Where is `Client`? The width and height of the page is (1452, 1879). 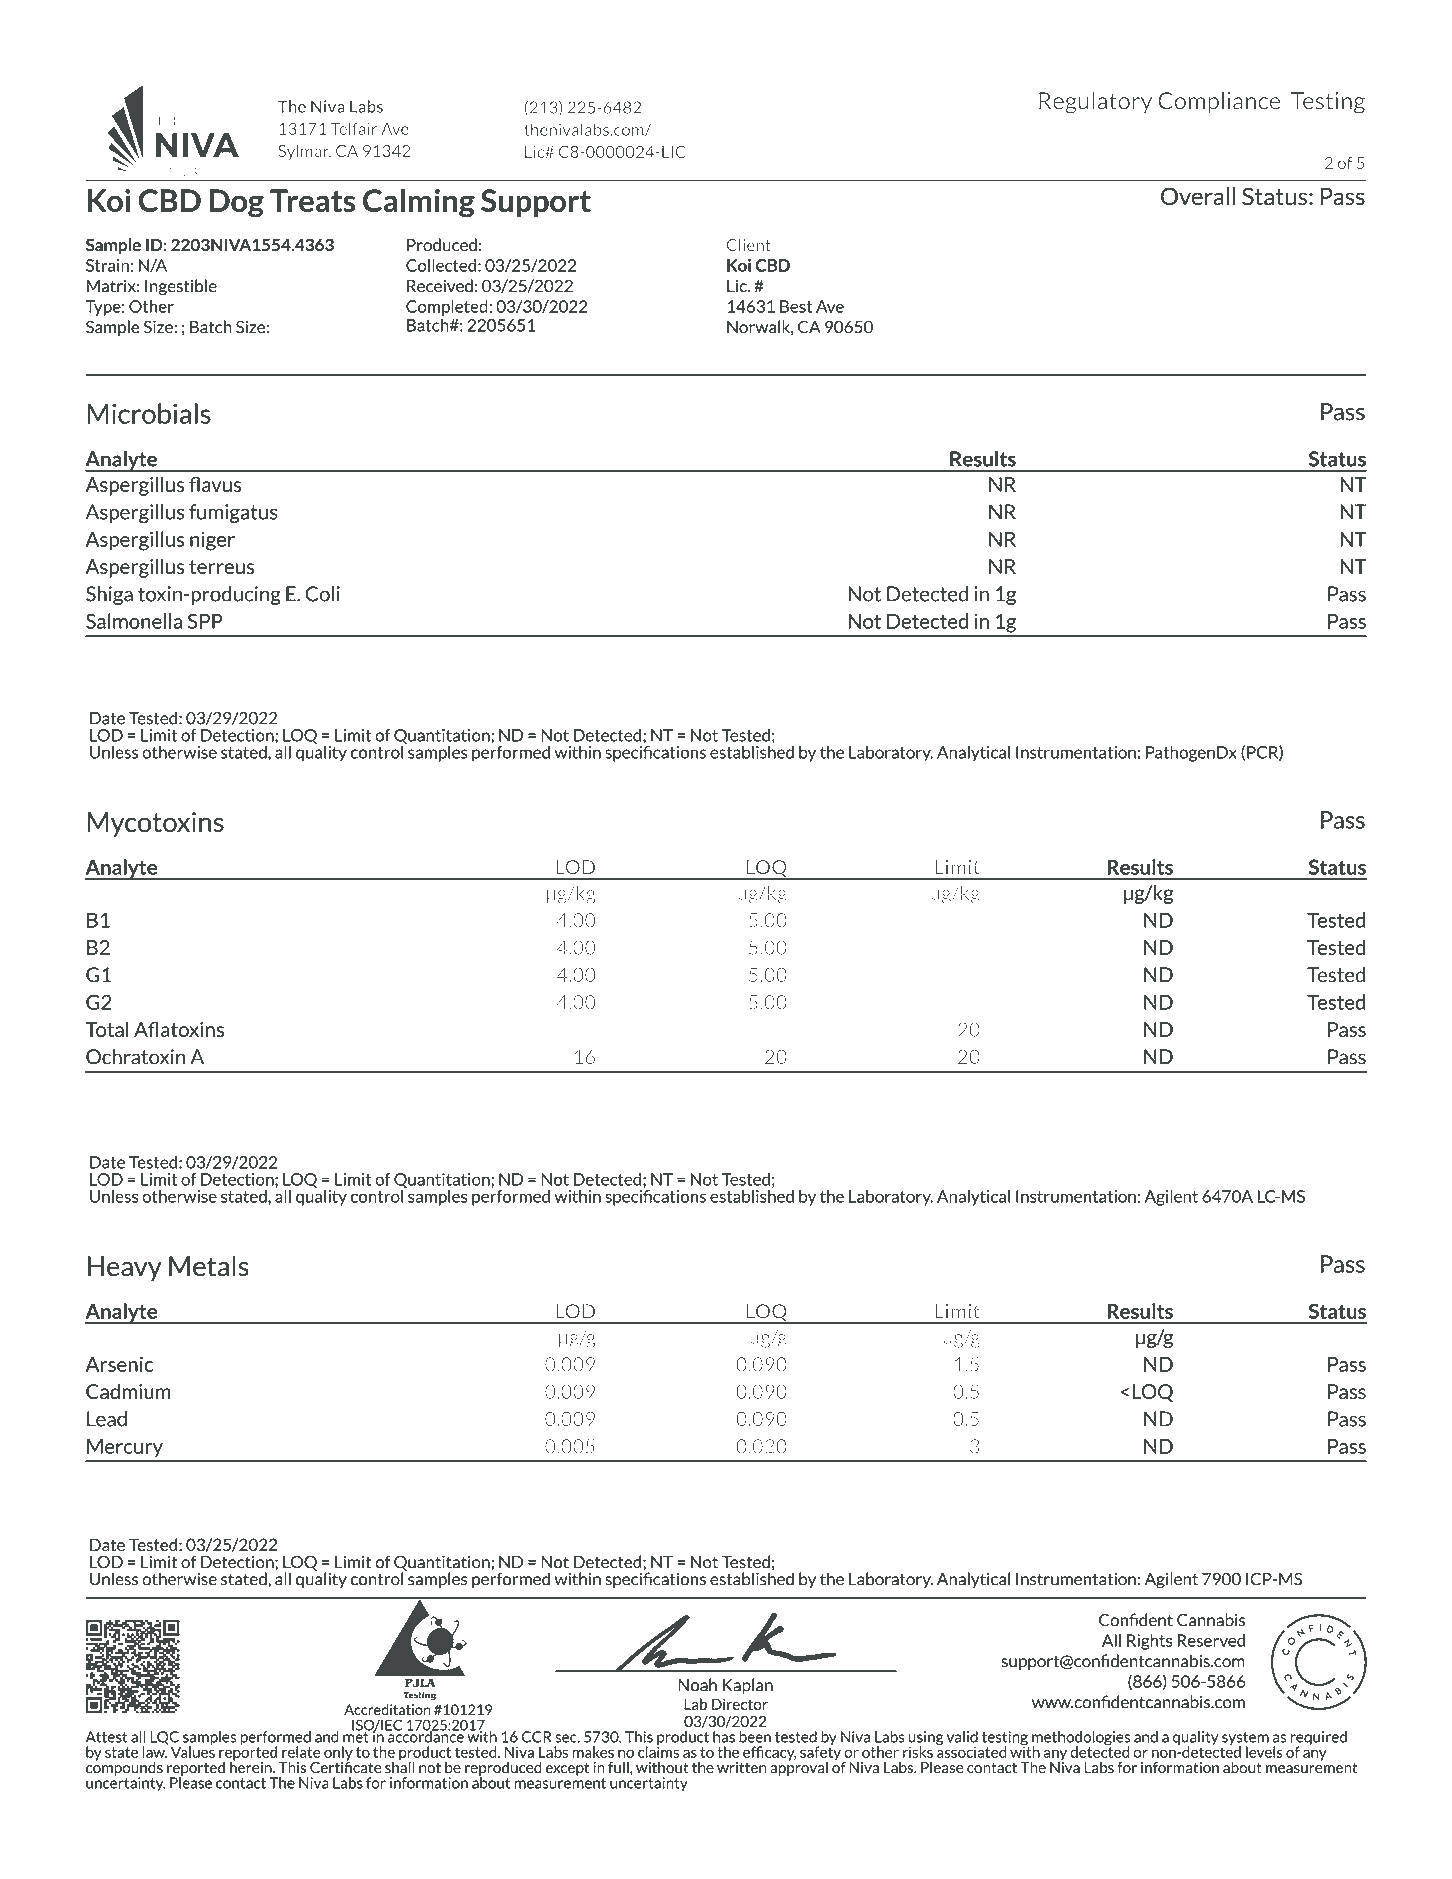 Client is located at coordinates (749, 244).
